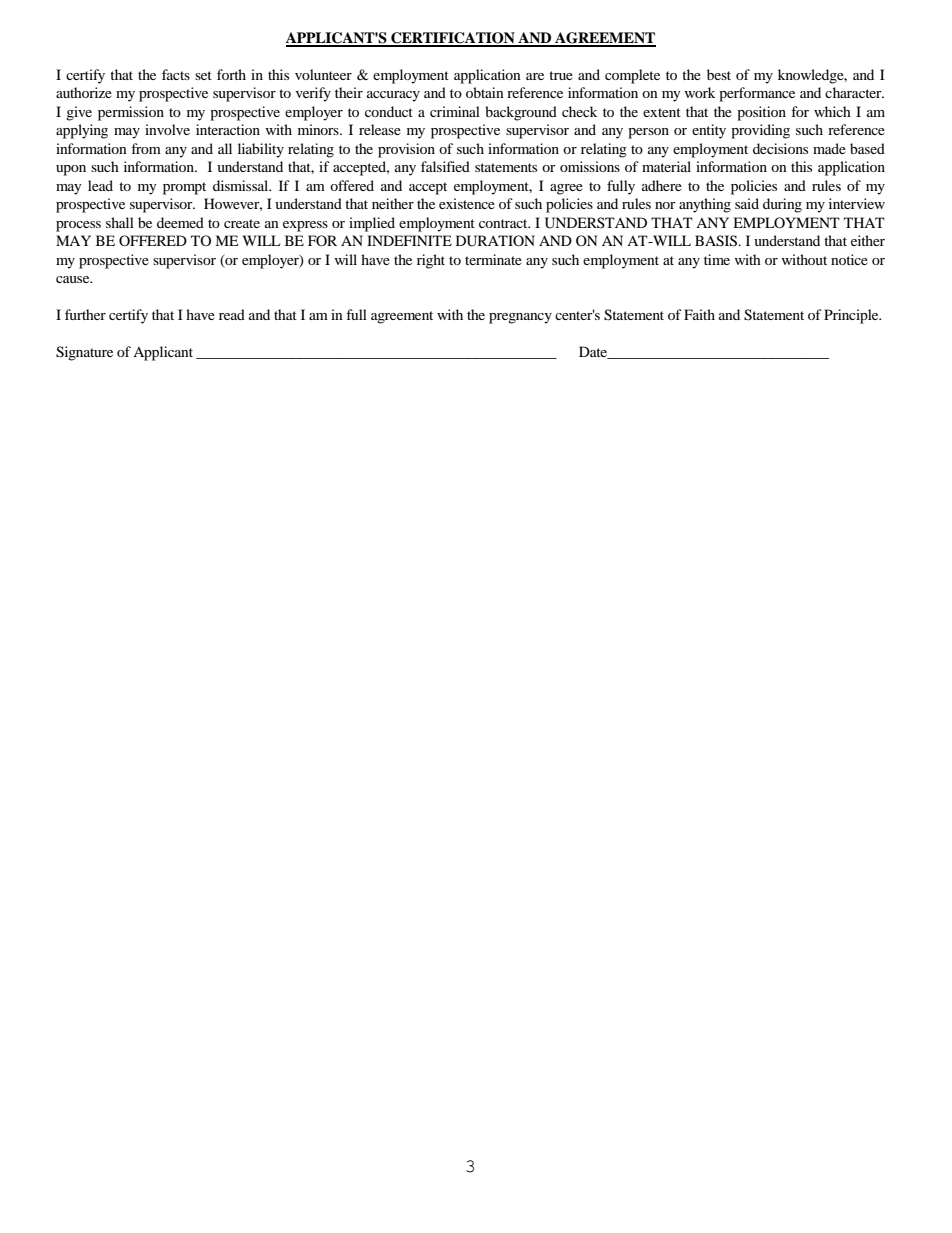  I want to click on BASIS, so click(717, 241).
